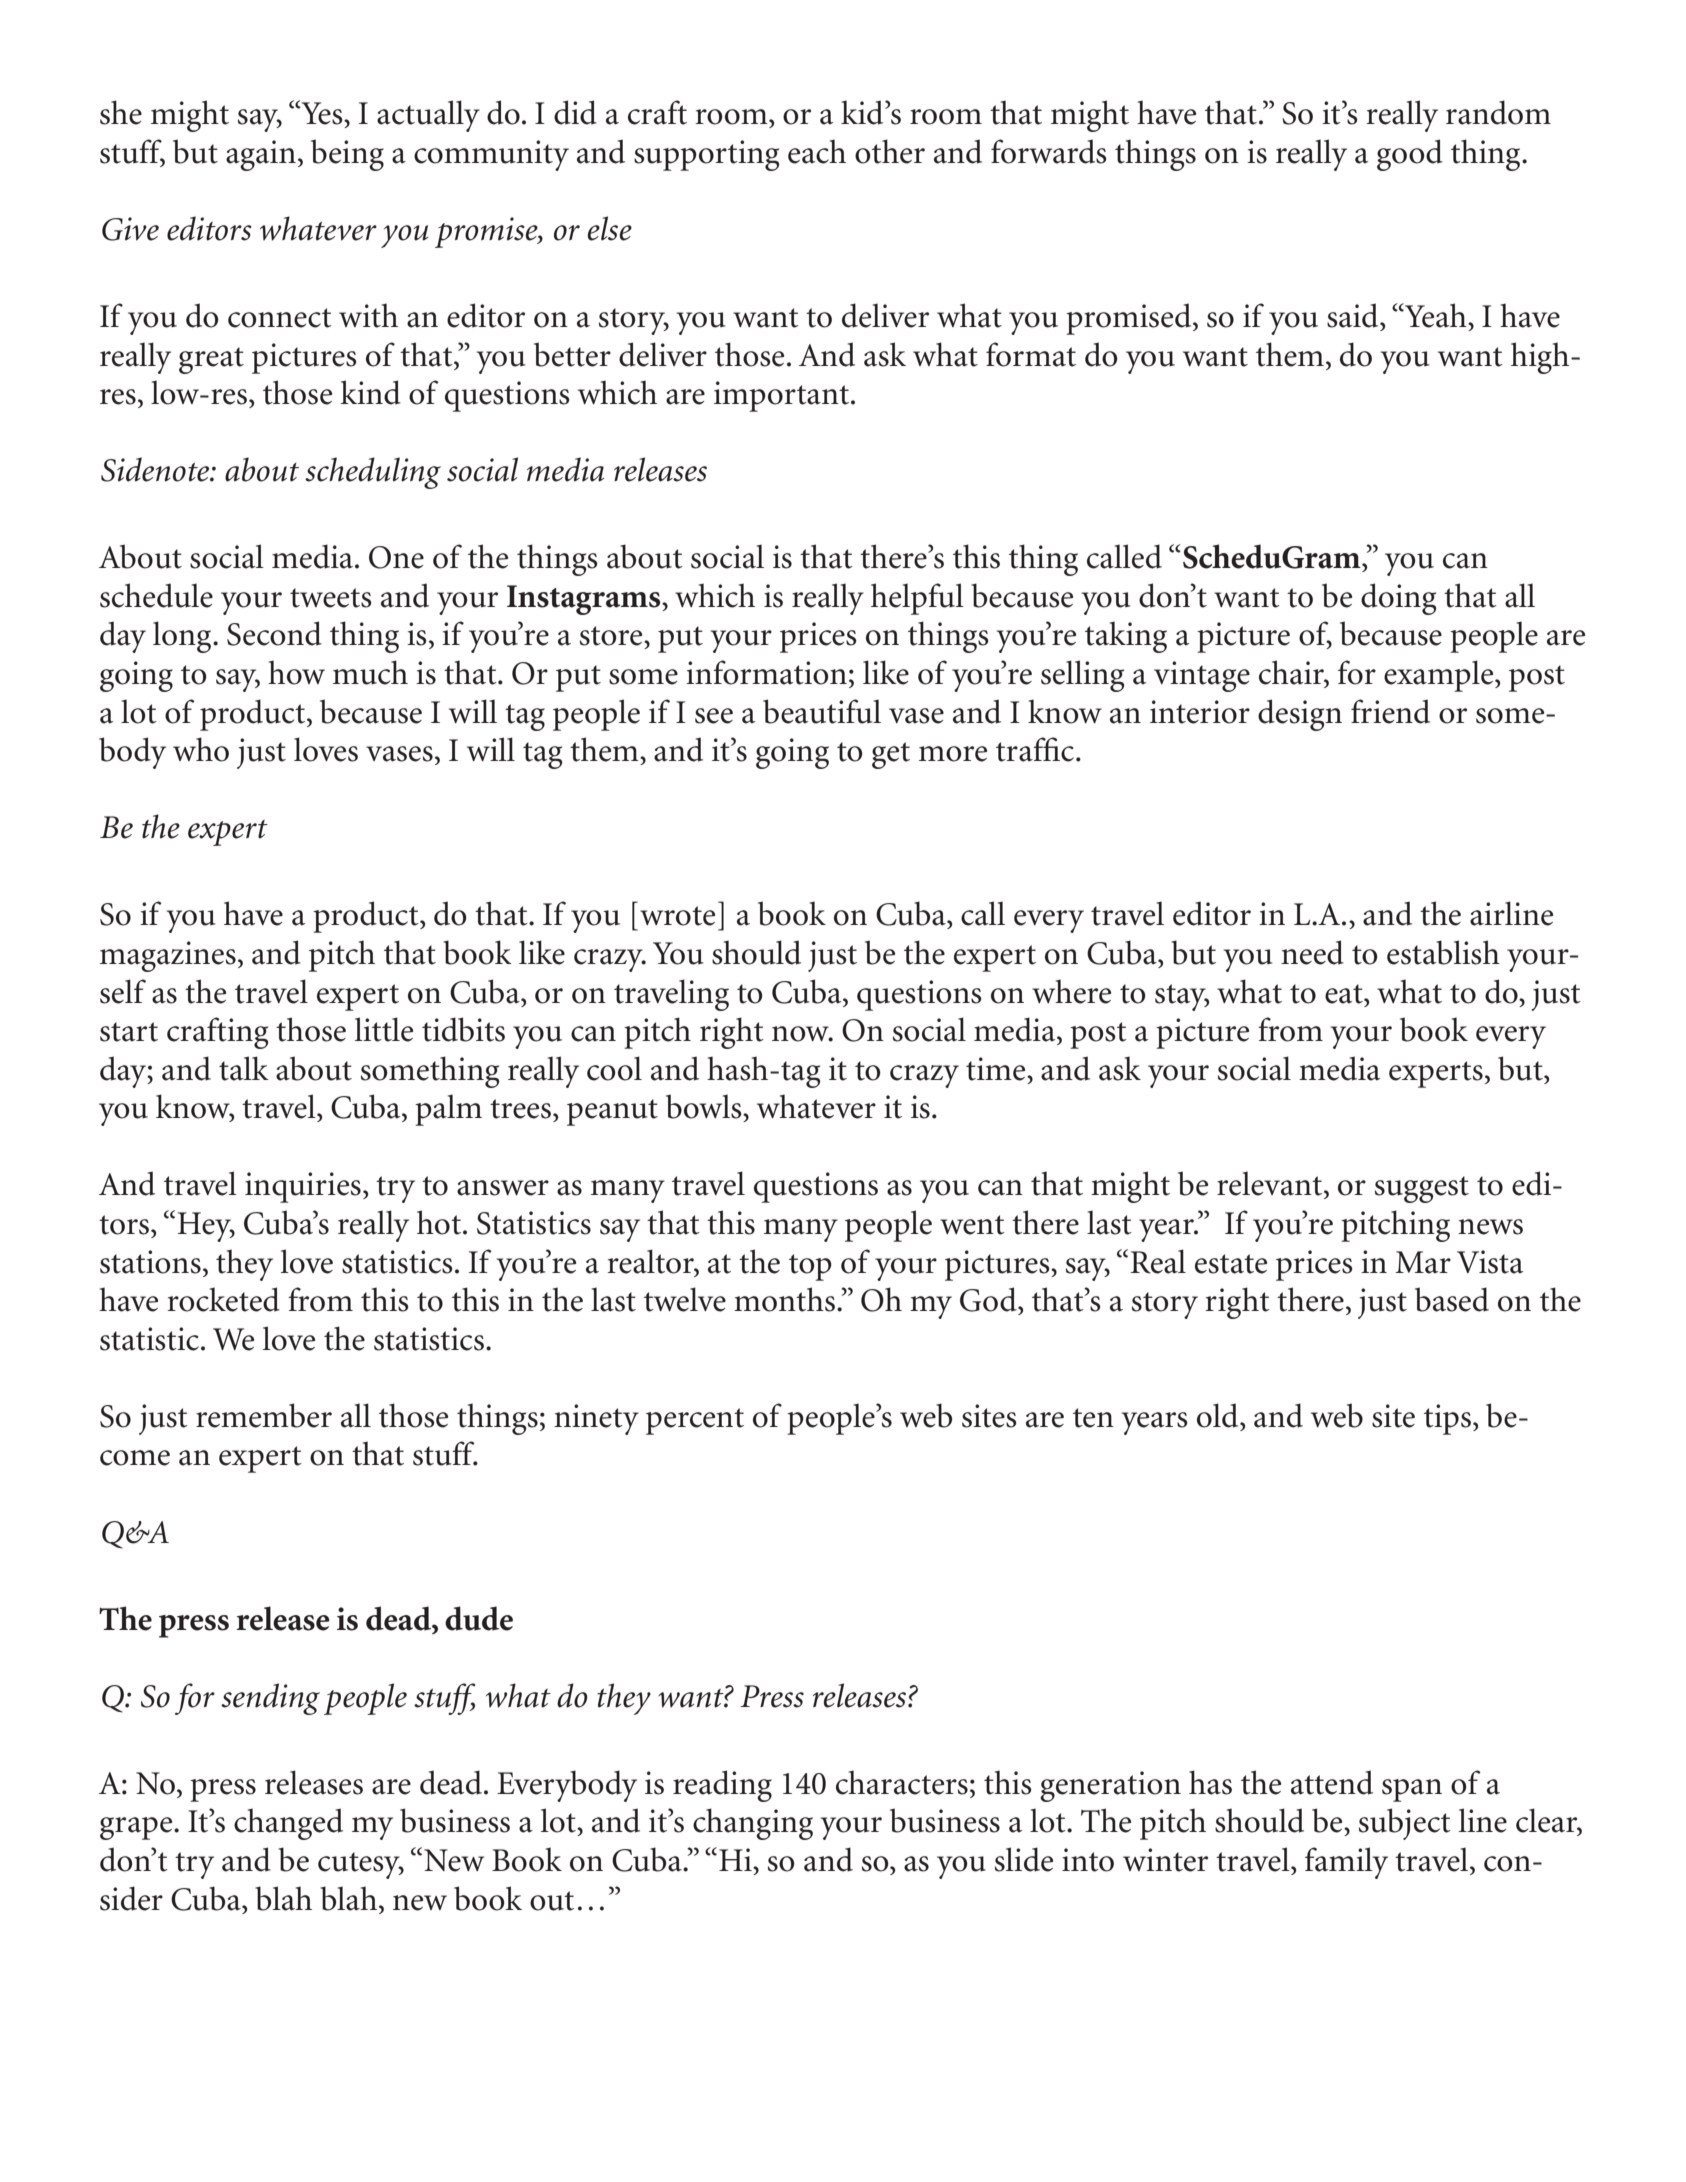 This image has height=2182, width=1686. Describe the element at coordinates (1398, 599) in the image. I see `doing` at that location.
